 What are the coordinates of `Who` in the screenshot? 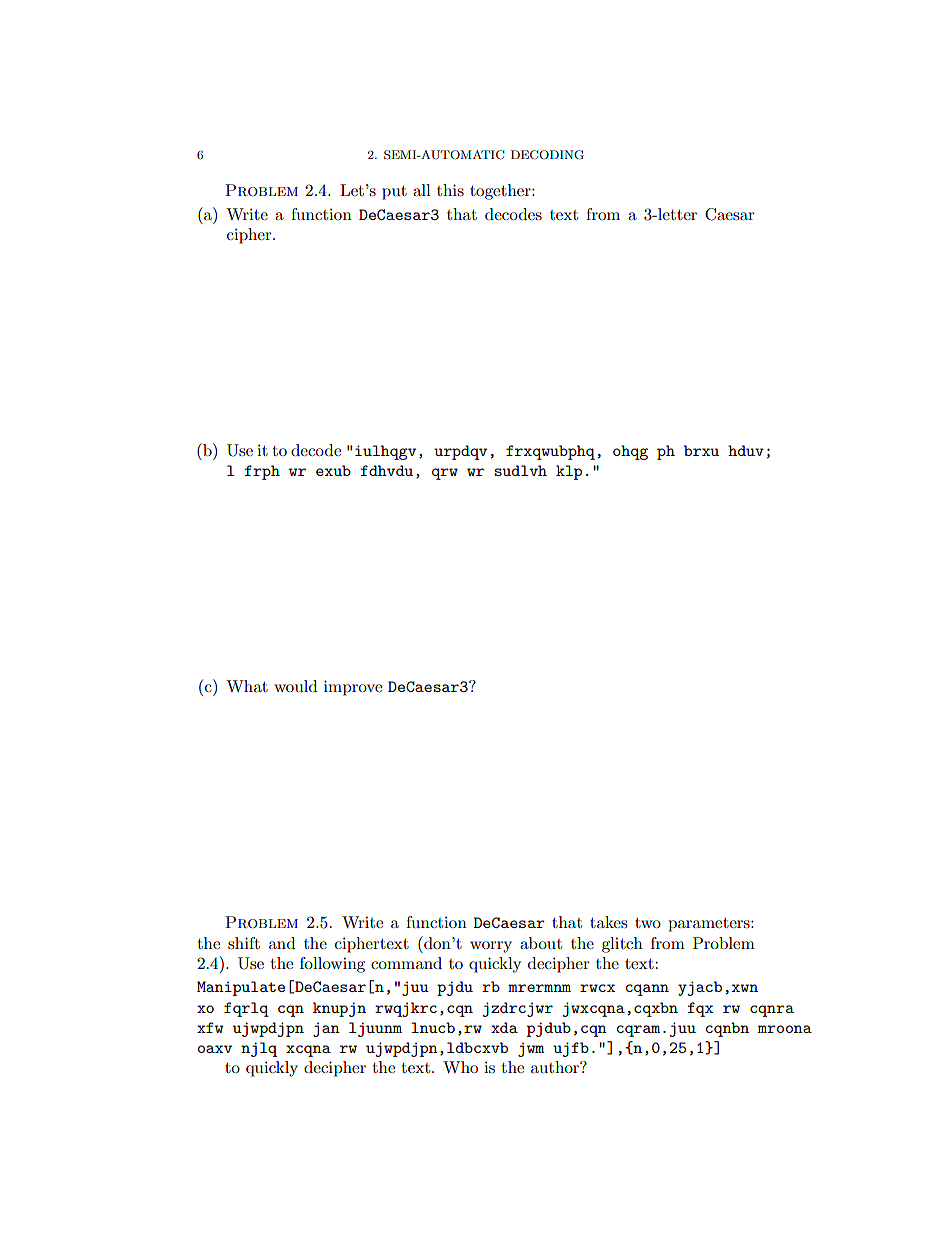 It's located at (460, 1067).
